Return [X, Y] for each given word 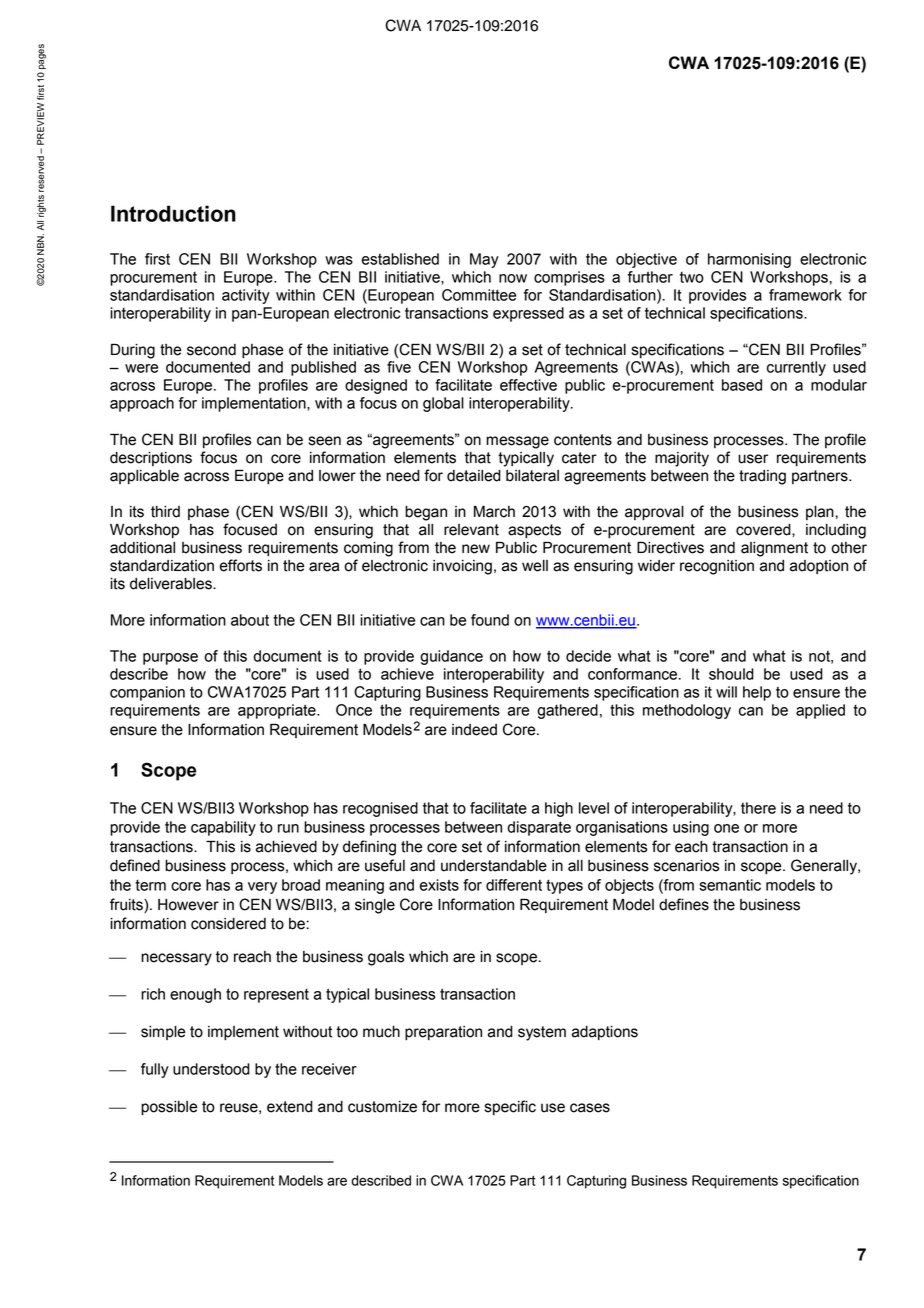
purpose [170, 659]
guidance [451, 657]
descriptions [151, 459]
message [517, 442]
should [731, 674]
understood [211, 1069]
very [262, 888]
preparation [443, 1033]
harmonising [749, 260]
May [484, 260]
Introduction [173, 213]
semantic [730, 885]
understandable [494, 866]
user [753, 459]
